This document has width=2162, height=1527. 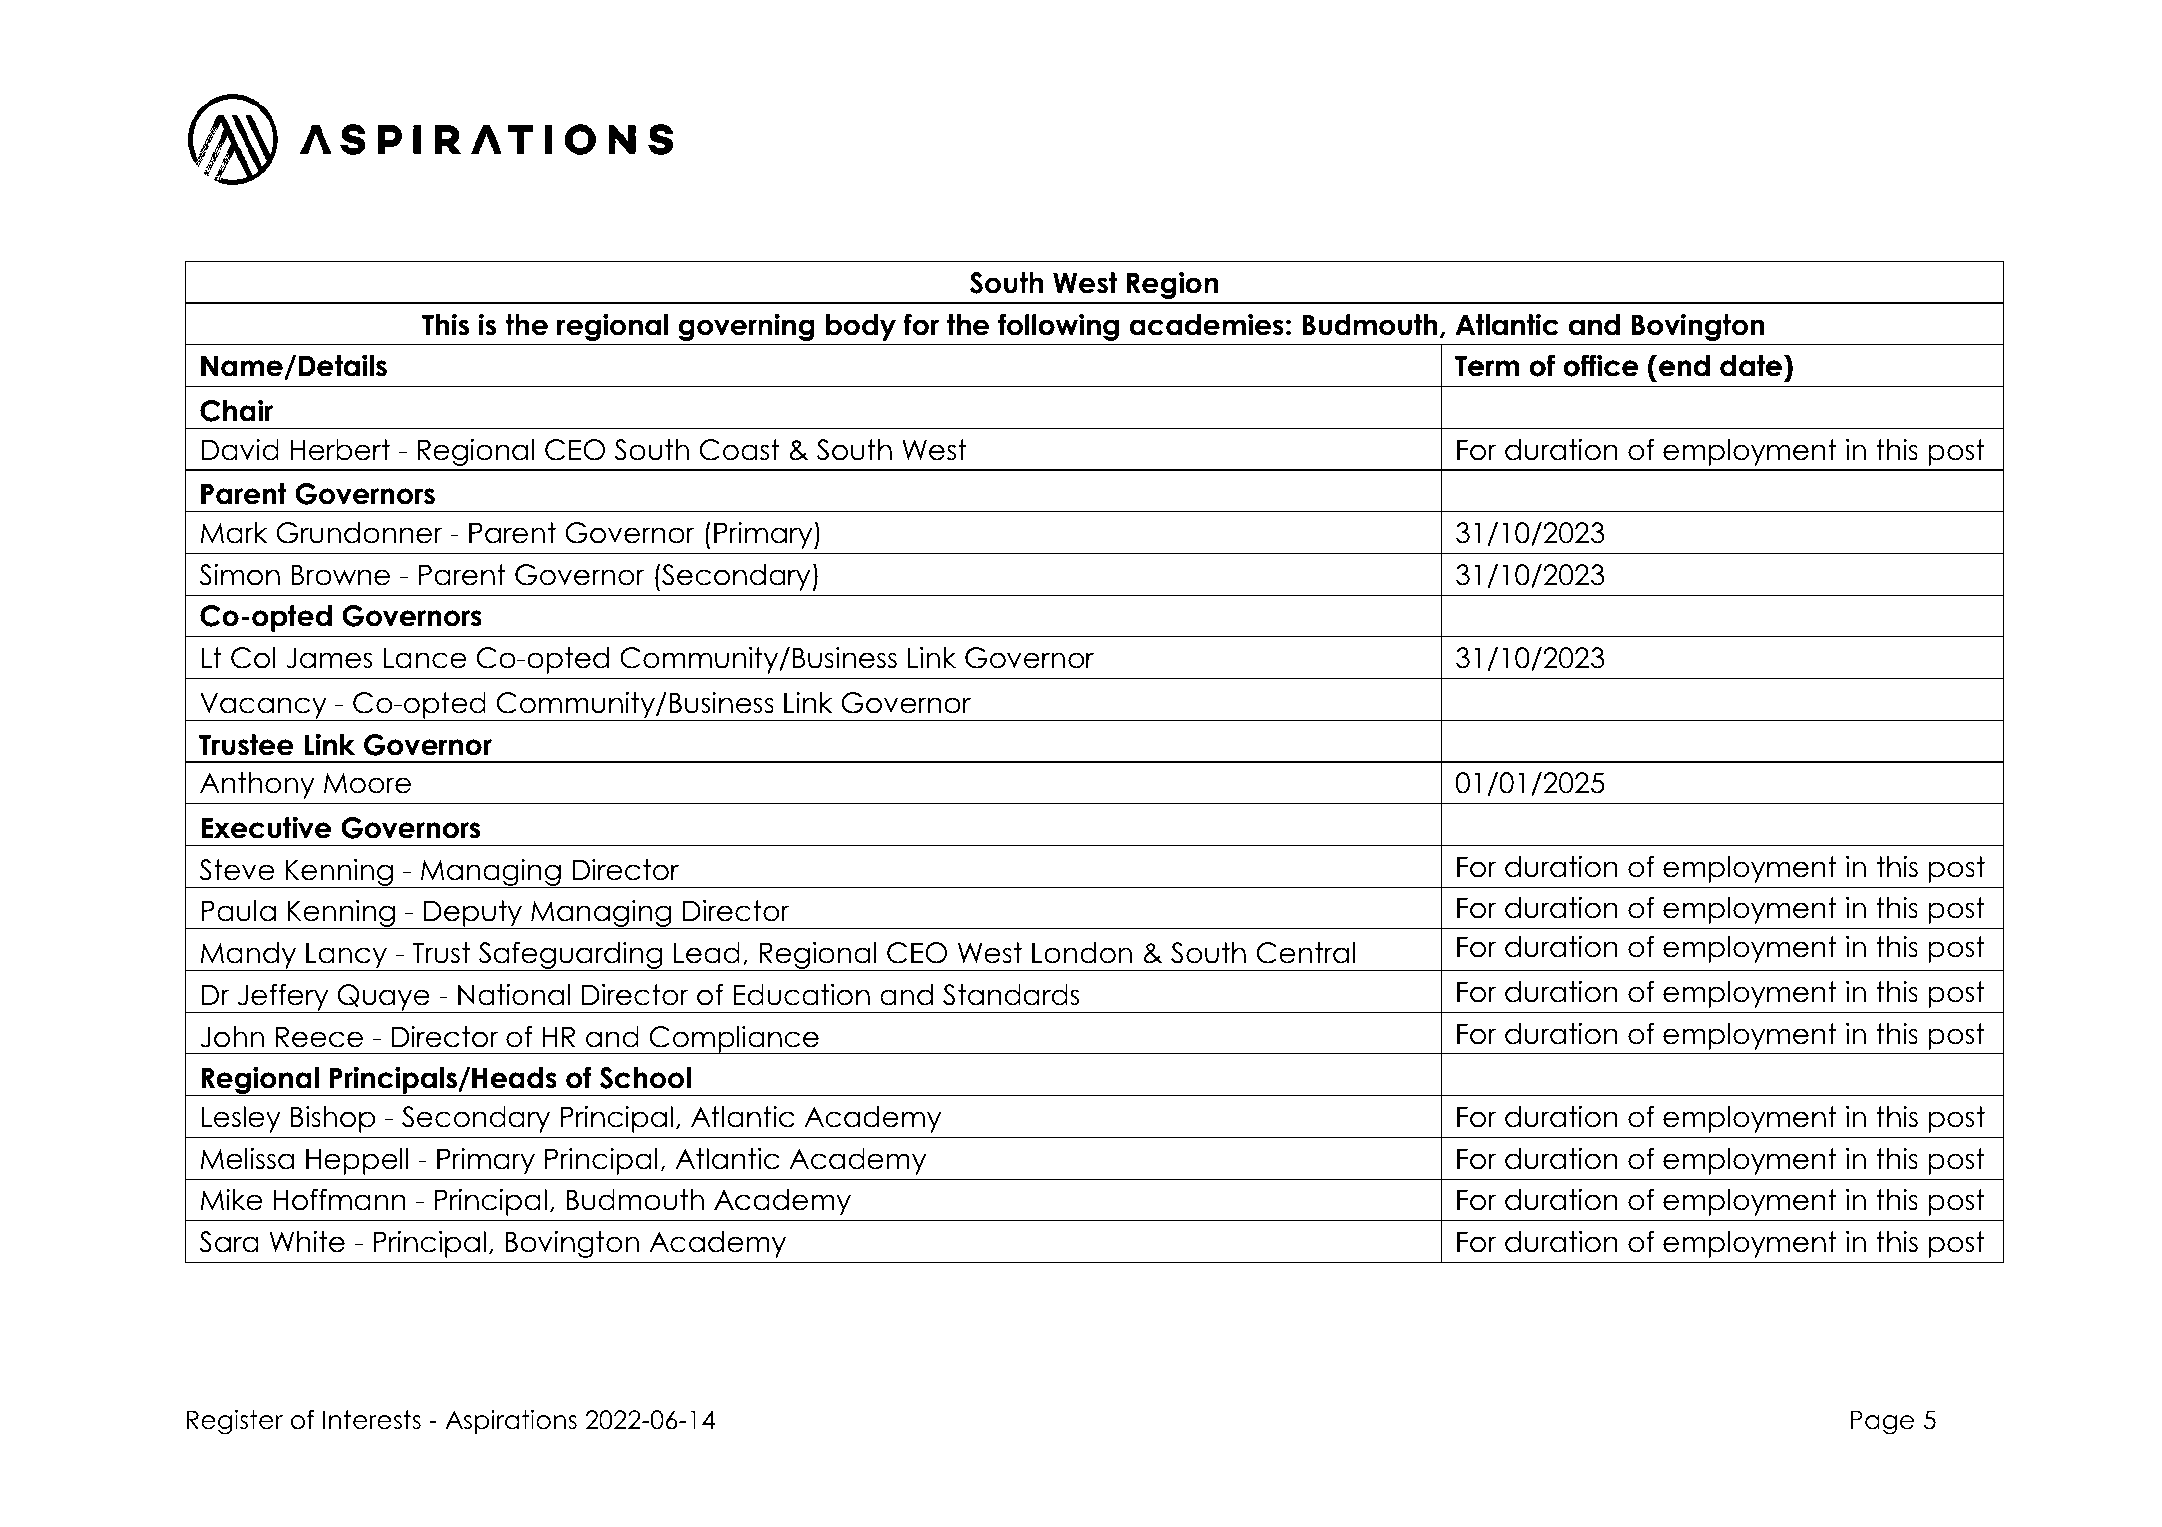 I want to click on end, so click(x=1684, y=366).
